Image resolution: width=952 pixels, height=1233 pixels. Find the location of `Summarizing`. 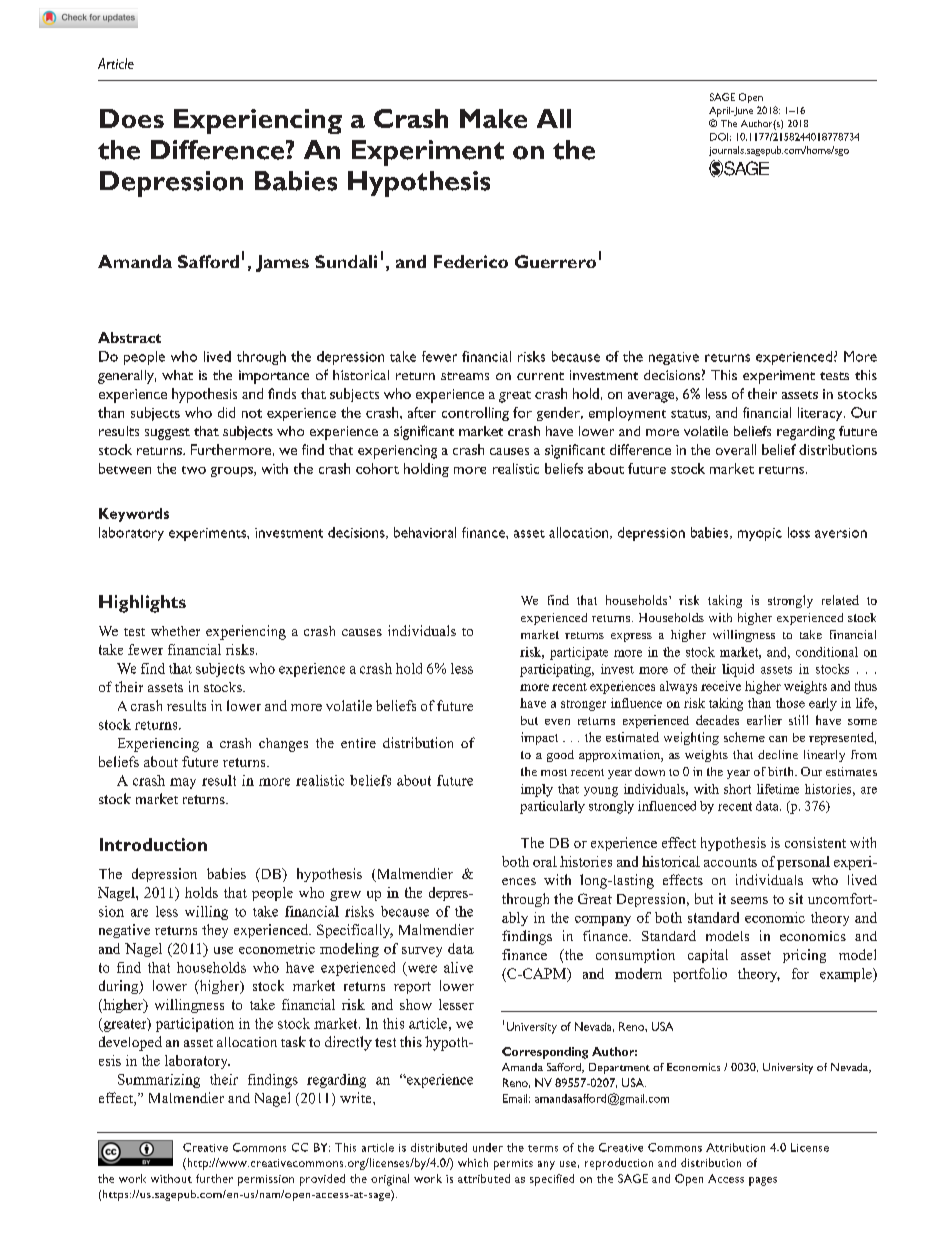

Summarizing is located at coordinates (159, 1081).
